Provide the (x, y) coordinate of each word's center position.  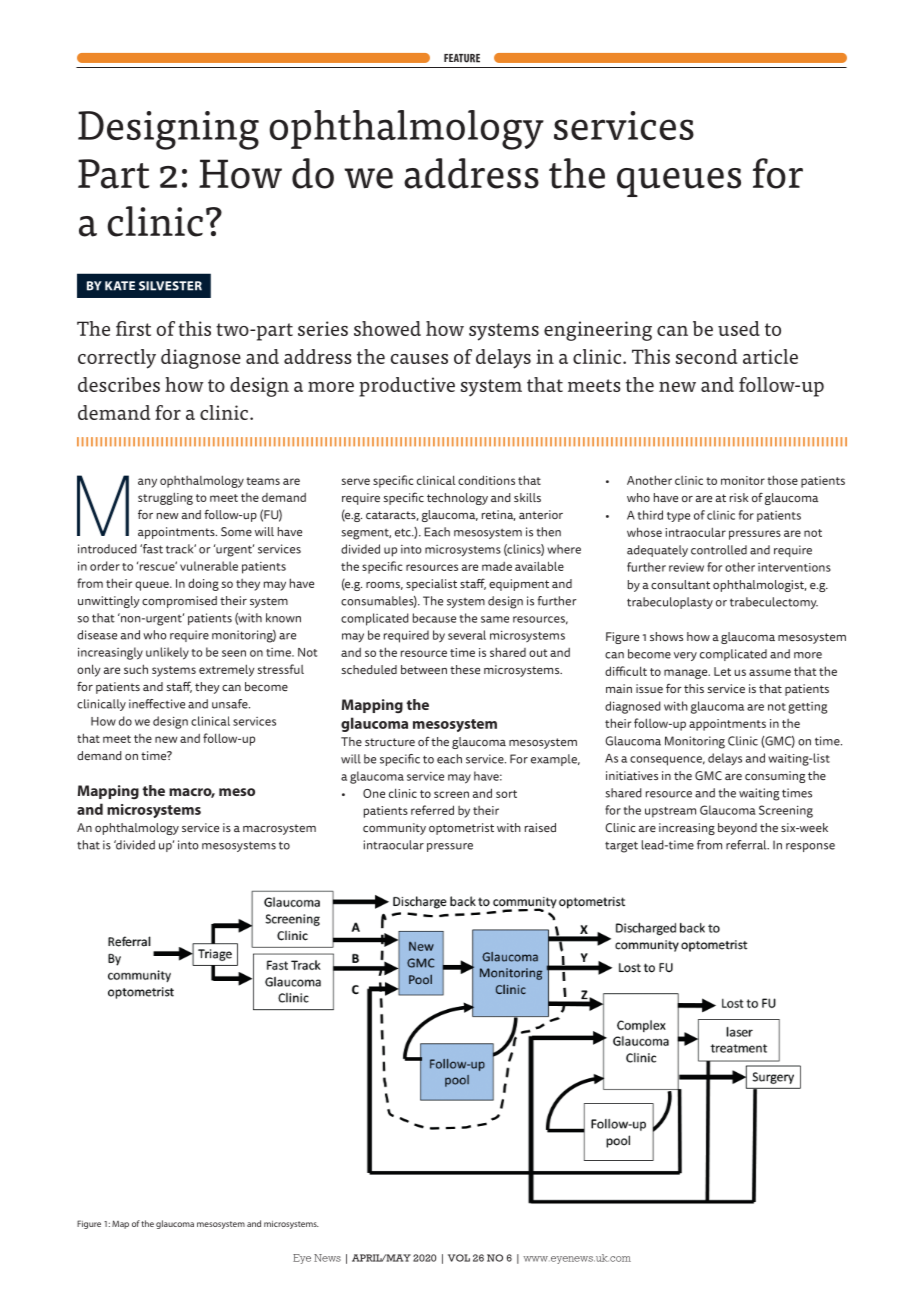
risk (739, 497)
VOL (459, 1258)
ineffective (157, 704)
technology (457, 499)
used (739, 328)
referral (747, 845)
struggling (165, 498)
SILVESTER (170, 286)
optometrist (461, 829)
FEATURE (462, 58)
